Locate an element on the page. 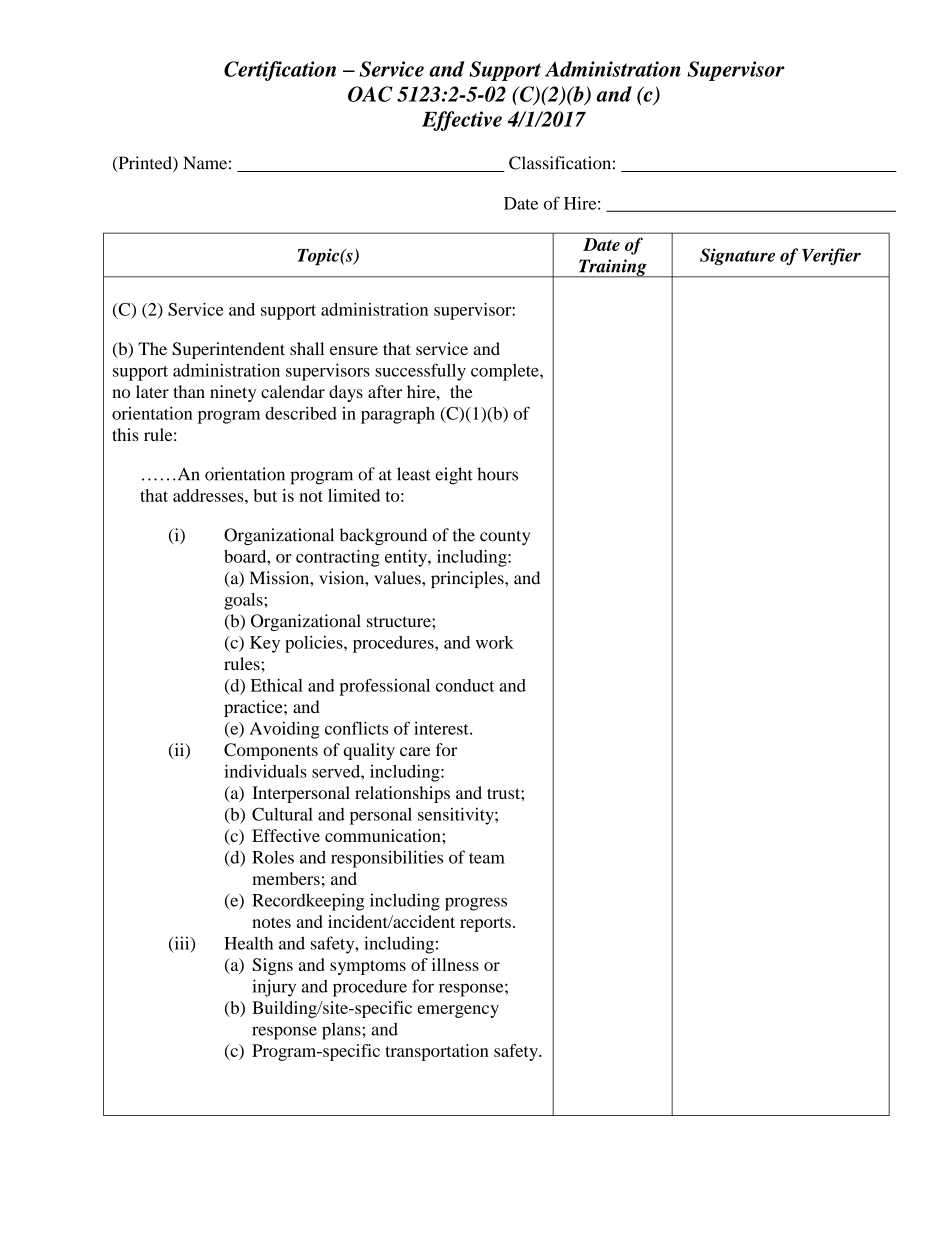  individuals is located at coordinates (265, 771).
